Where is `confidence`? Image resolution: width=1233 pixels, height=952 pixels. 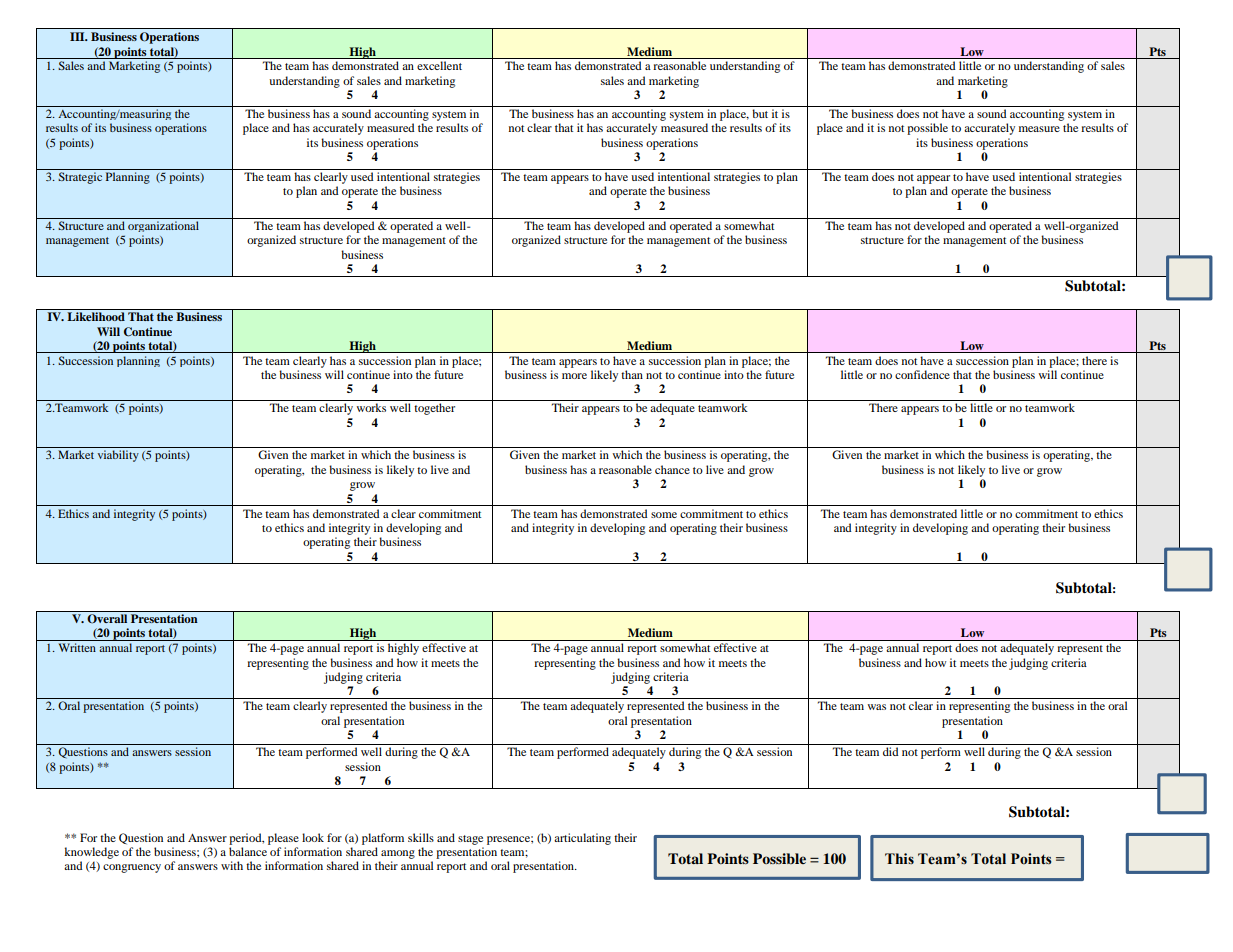
confidence is located at coordinates (922, 374).
